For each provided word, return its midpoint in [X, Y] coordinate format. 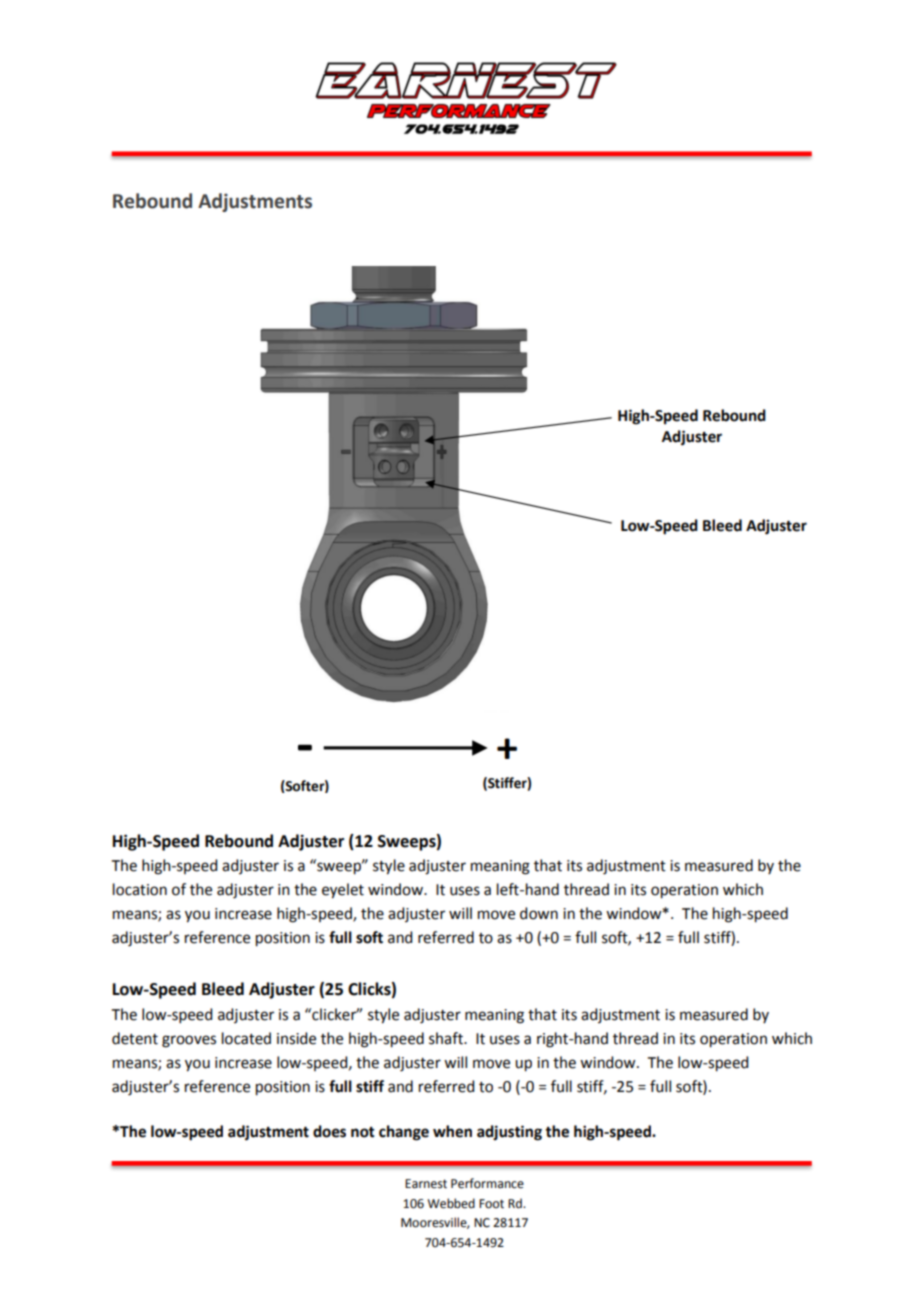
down [539, 913]
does [329, 1131]
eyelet [343, 891]
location [140, 889]
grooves [189, 1041]
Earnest [426, 1184]
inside [296, 1038]
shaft [447, 1038]
